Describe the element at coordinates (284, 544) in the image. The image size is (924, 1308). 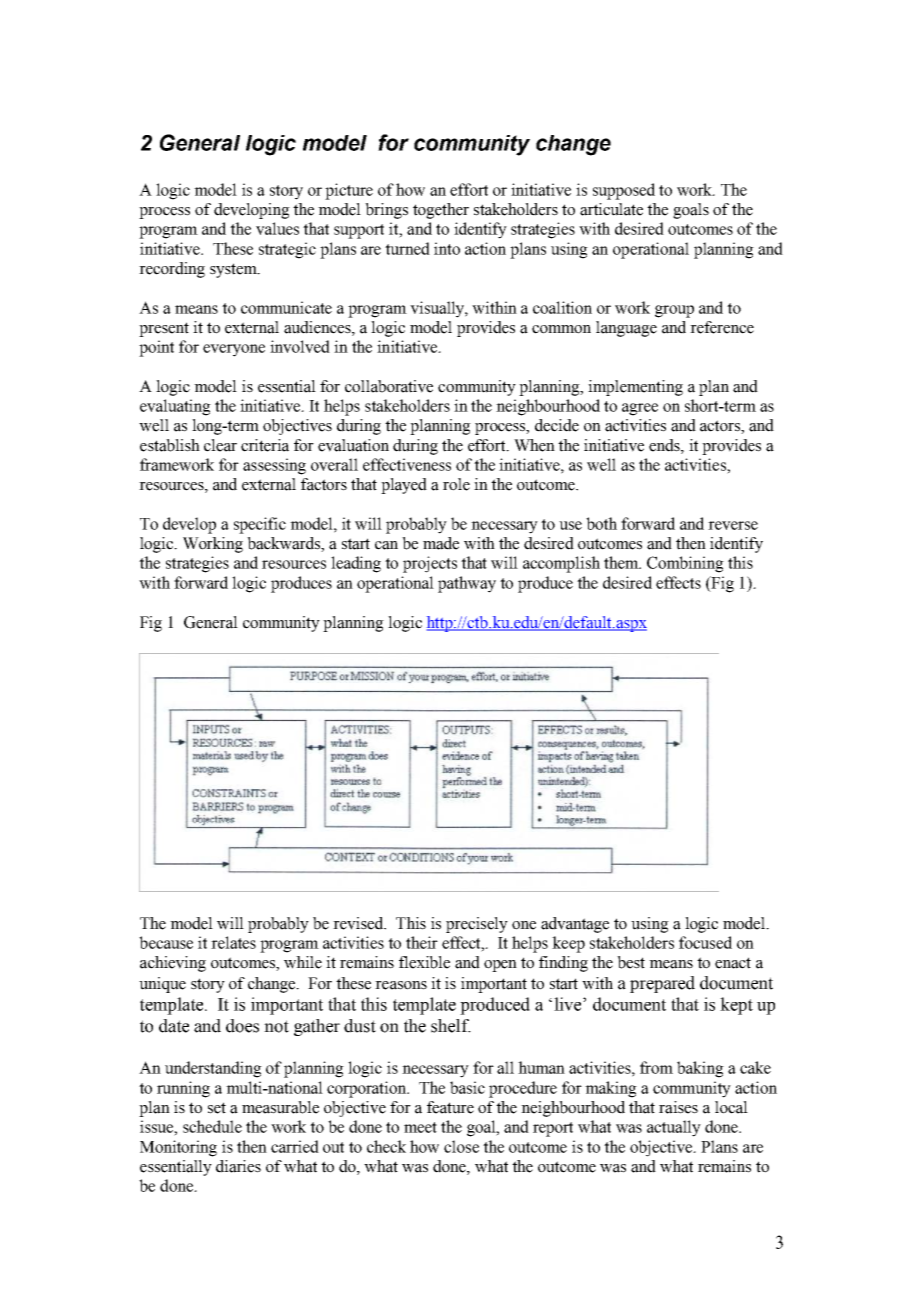
I see `backwards` at that location.
